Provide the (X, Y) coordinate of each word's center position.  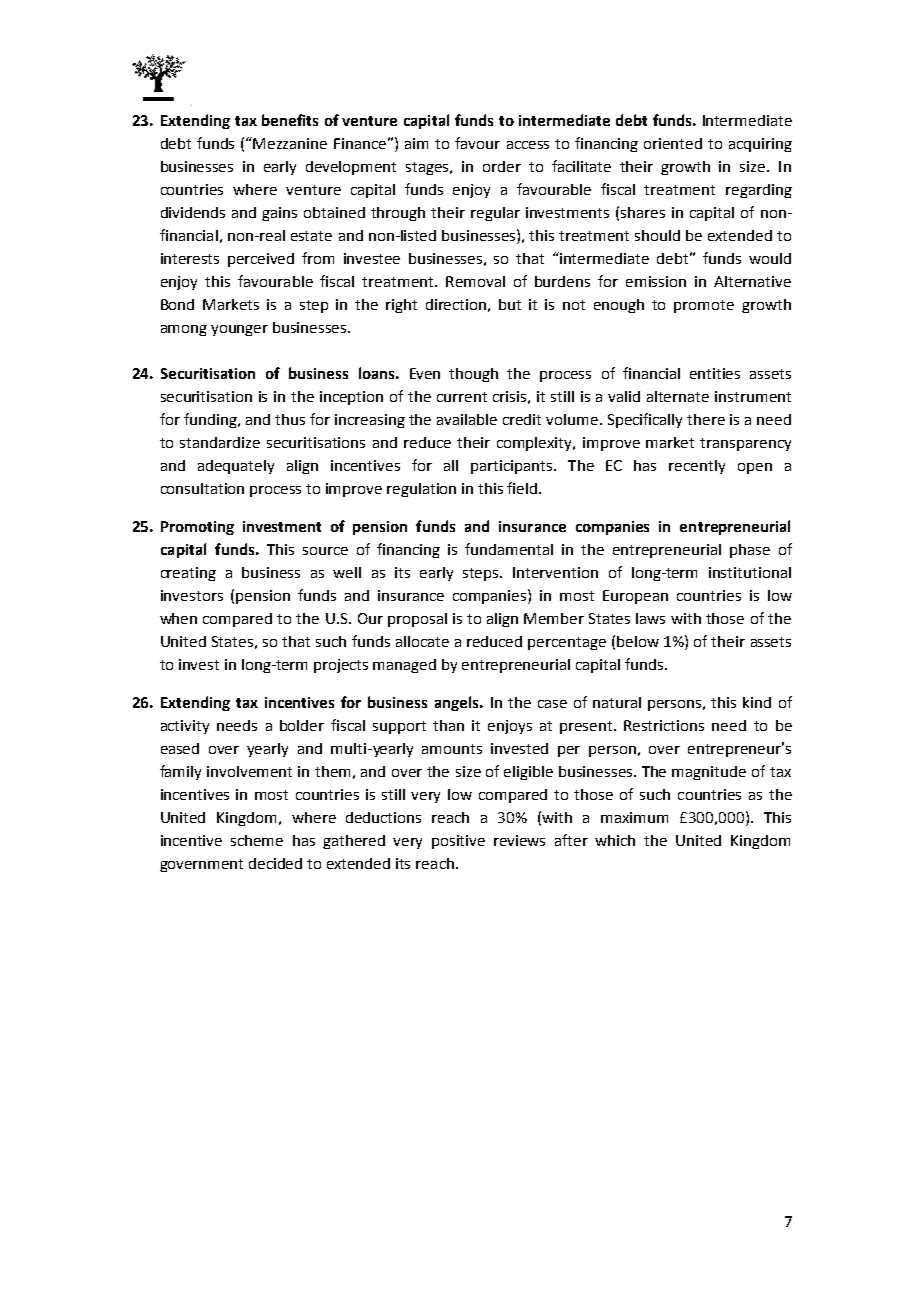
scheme (257, 840)
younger (239, 330)
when (178, 618)
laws (650, 618)
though (473, 375)
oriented (673, 143)
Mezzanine (290, 143)
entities (715, 373)
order (502, 166)
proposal (417, 620)
